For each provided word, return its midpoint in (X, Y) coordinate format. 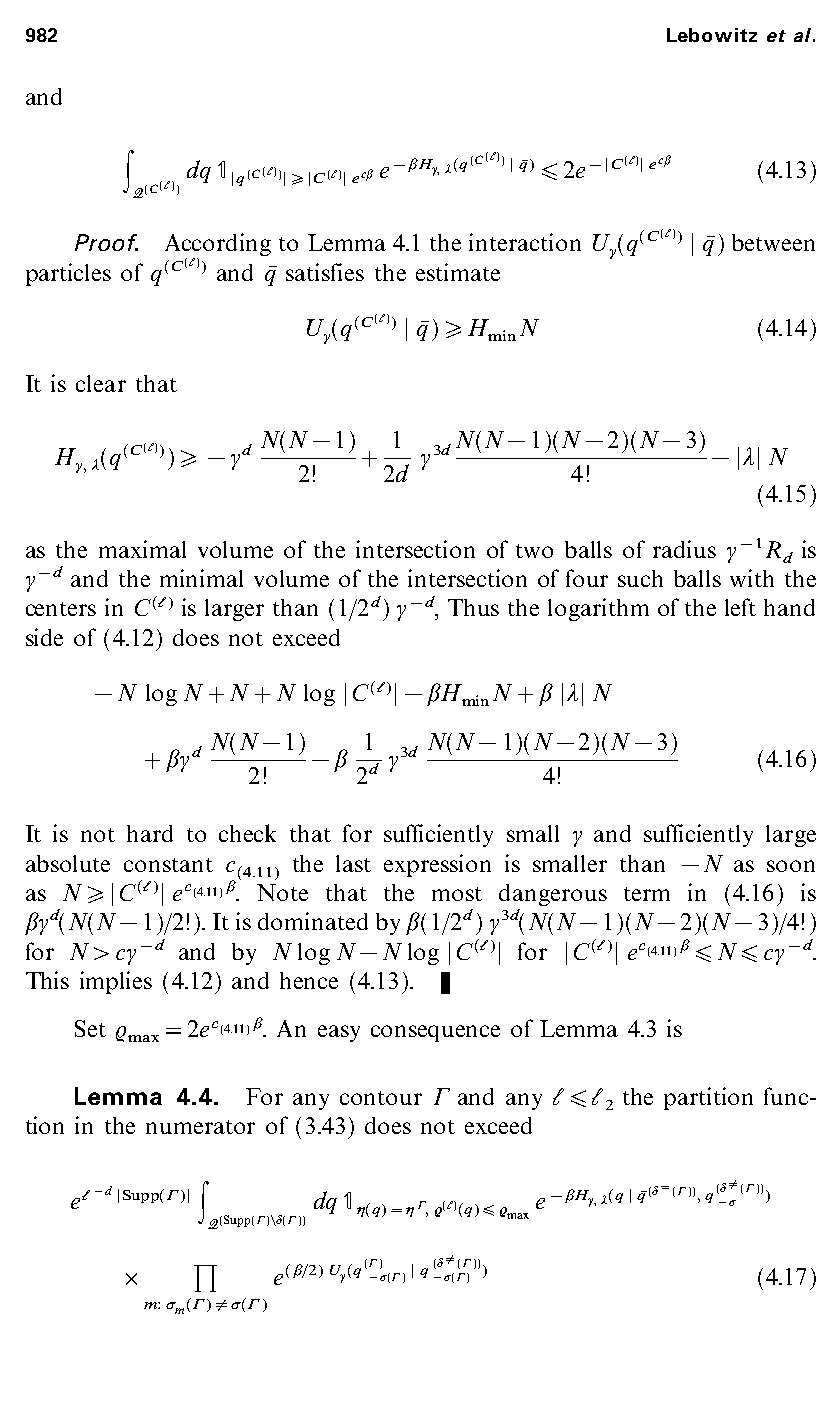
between (773, 242)
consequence (435, 1033)
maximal (142, 549)
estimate (458, 272)
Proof (106, 242)
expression (437, 865)
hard (150, 833)
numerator (200, 1127)
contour (381, 1098)
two (534, 551)
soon (791, 866)
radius (684, 549)
